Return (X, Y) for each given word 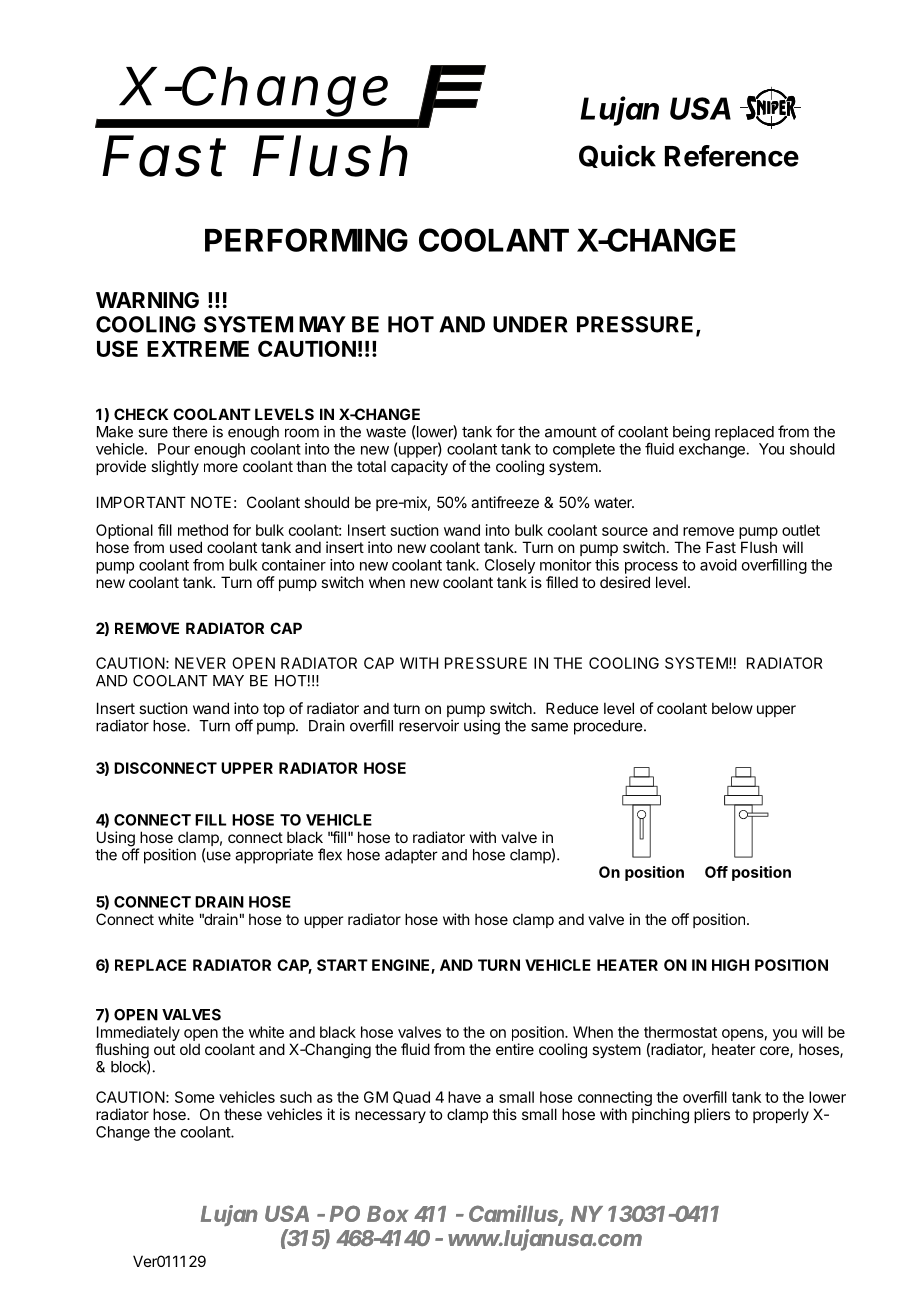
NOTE (211, 502)
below (732, 708)
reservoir (429, 725)
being (691, 433)
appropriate (274, 856)
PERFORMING (306, 240)
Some (195, 1097)
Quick (617, 156)
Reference (732, 156)
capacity (419, 467)
